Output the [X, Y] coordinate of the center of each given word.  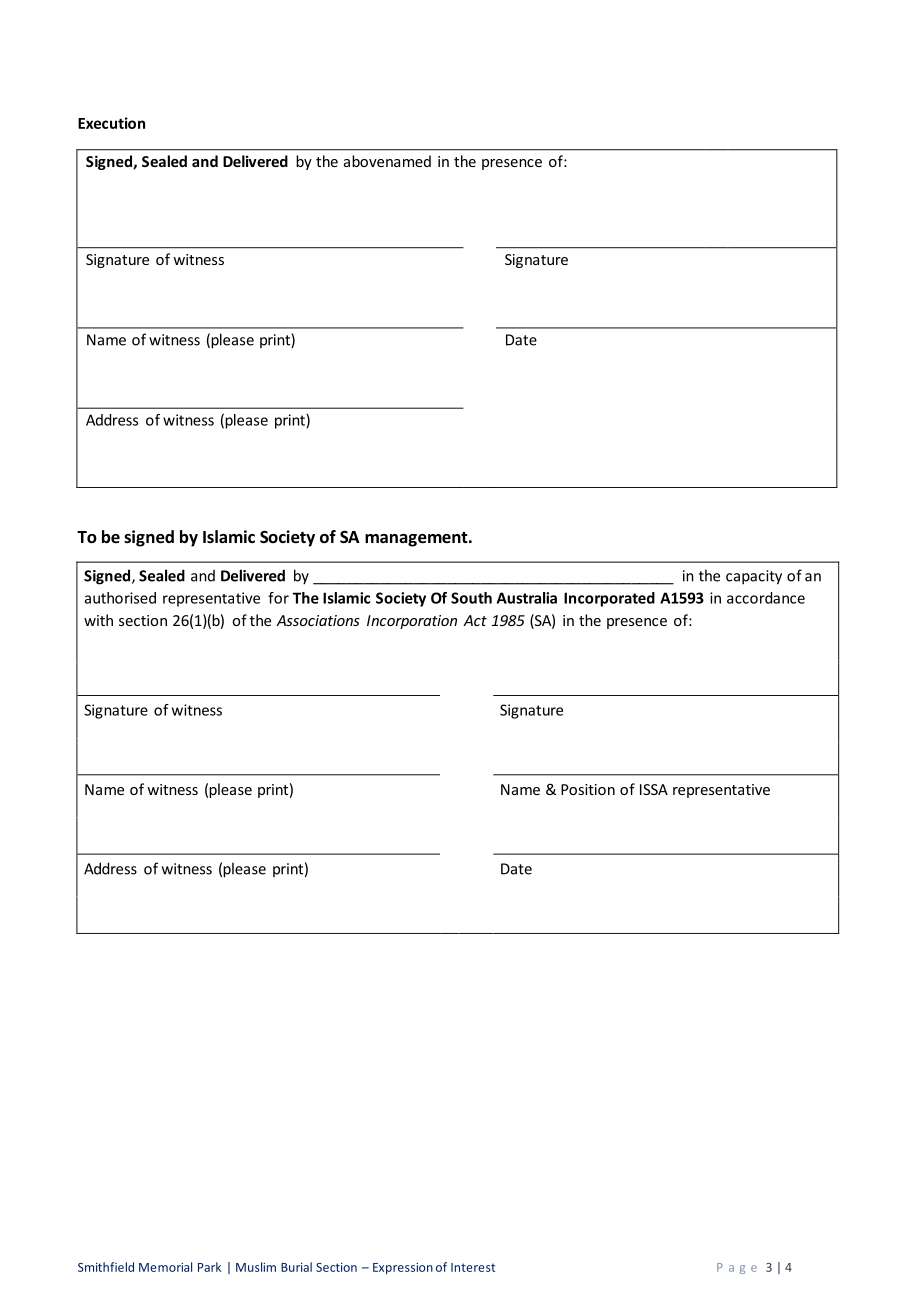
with [98, 620]
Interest [473, 1267]
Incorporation [412, 622]
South [471, 598]
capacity [754, 577]
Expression [403, 1268]
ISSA [654, 789]
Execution [111, 123]
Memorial [165, 1267]
